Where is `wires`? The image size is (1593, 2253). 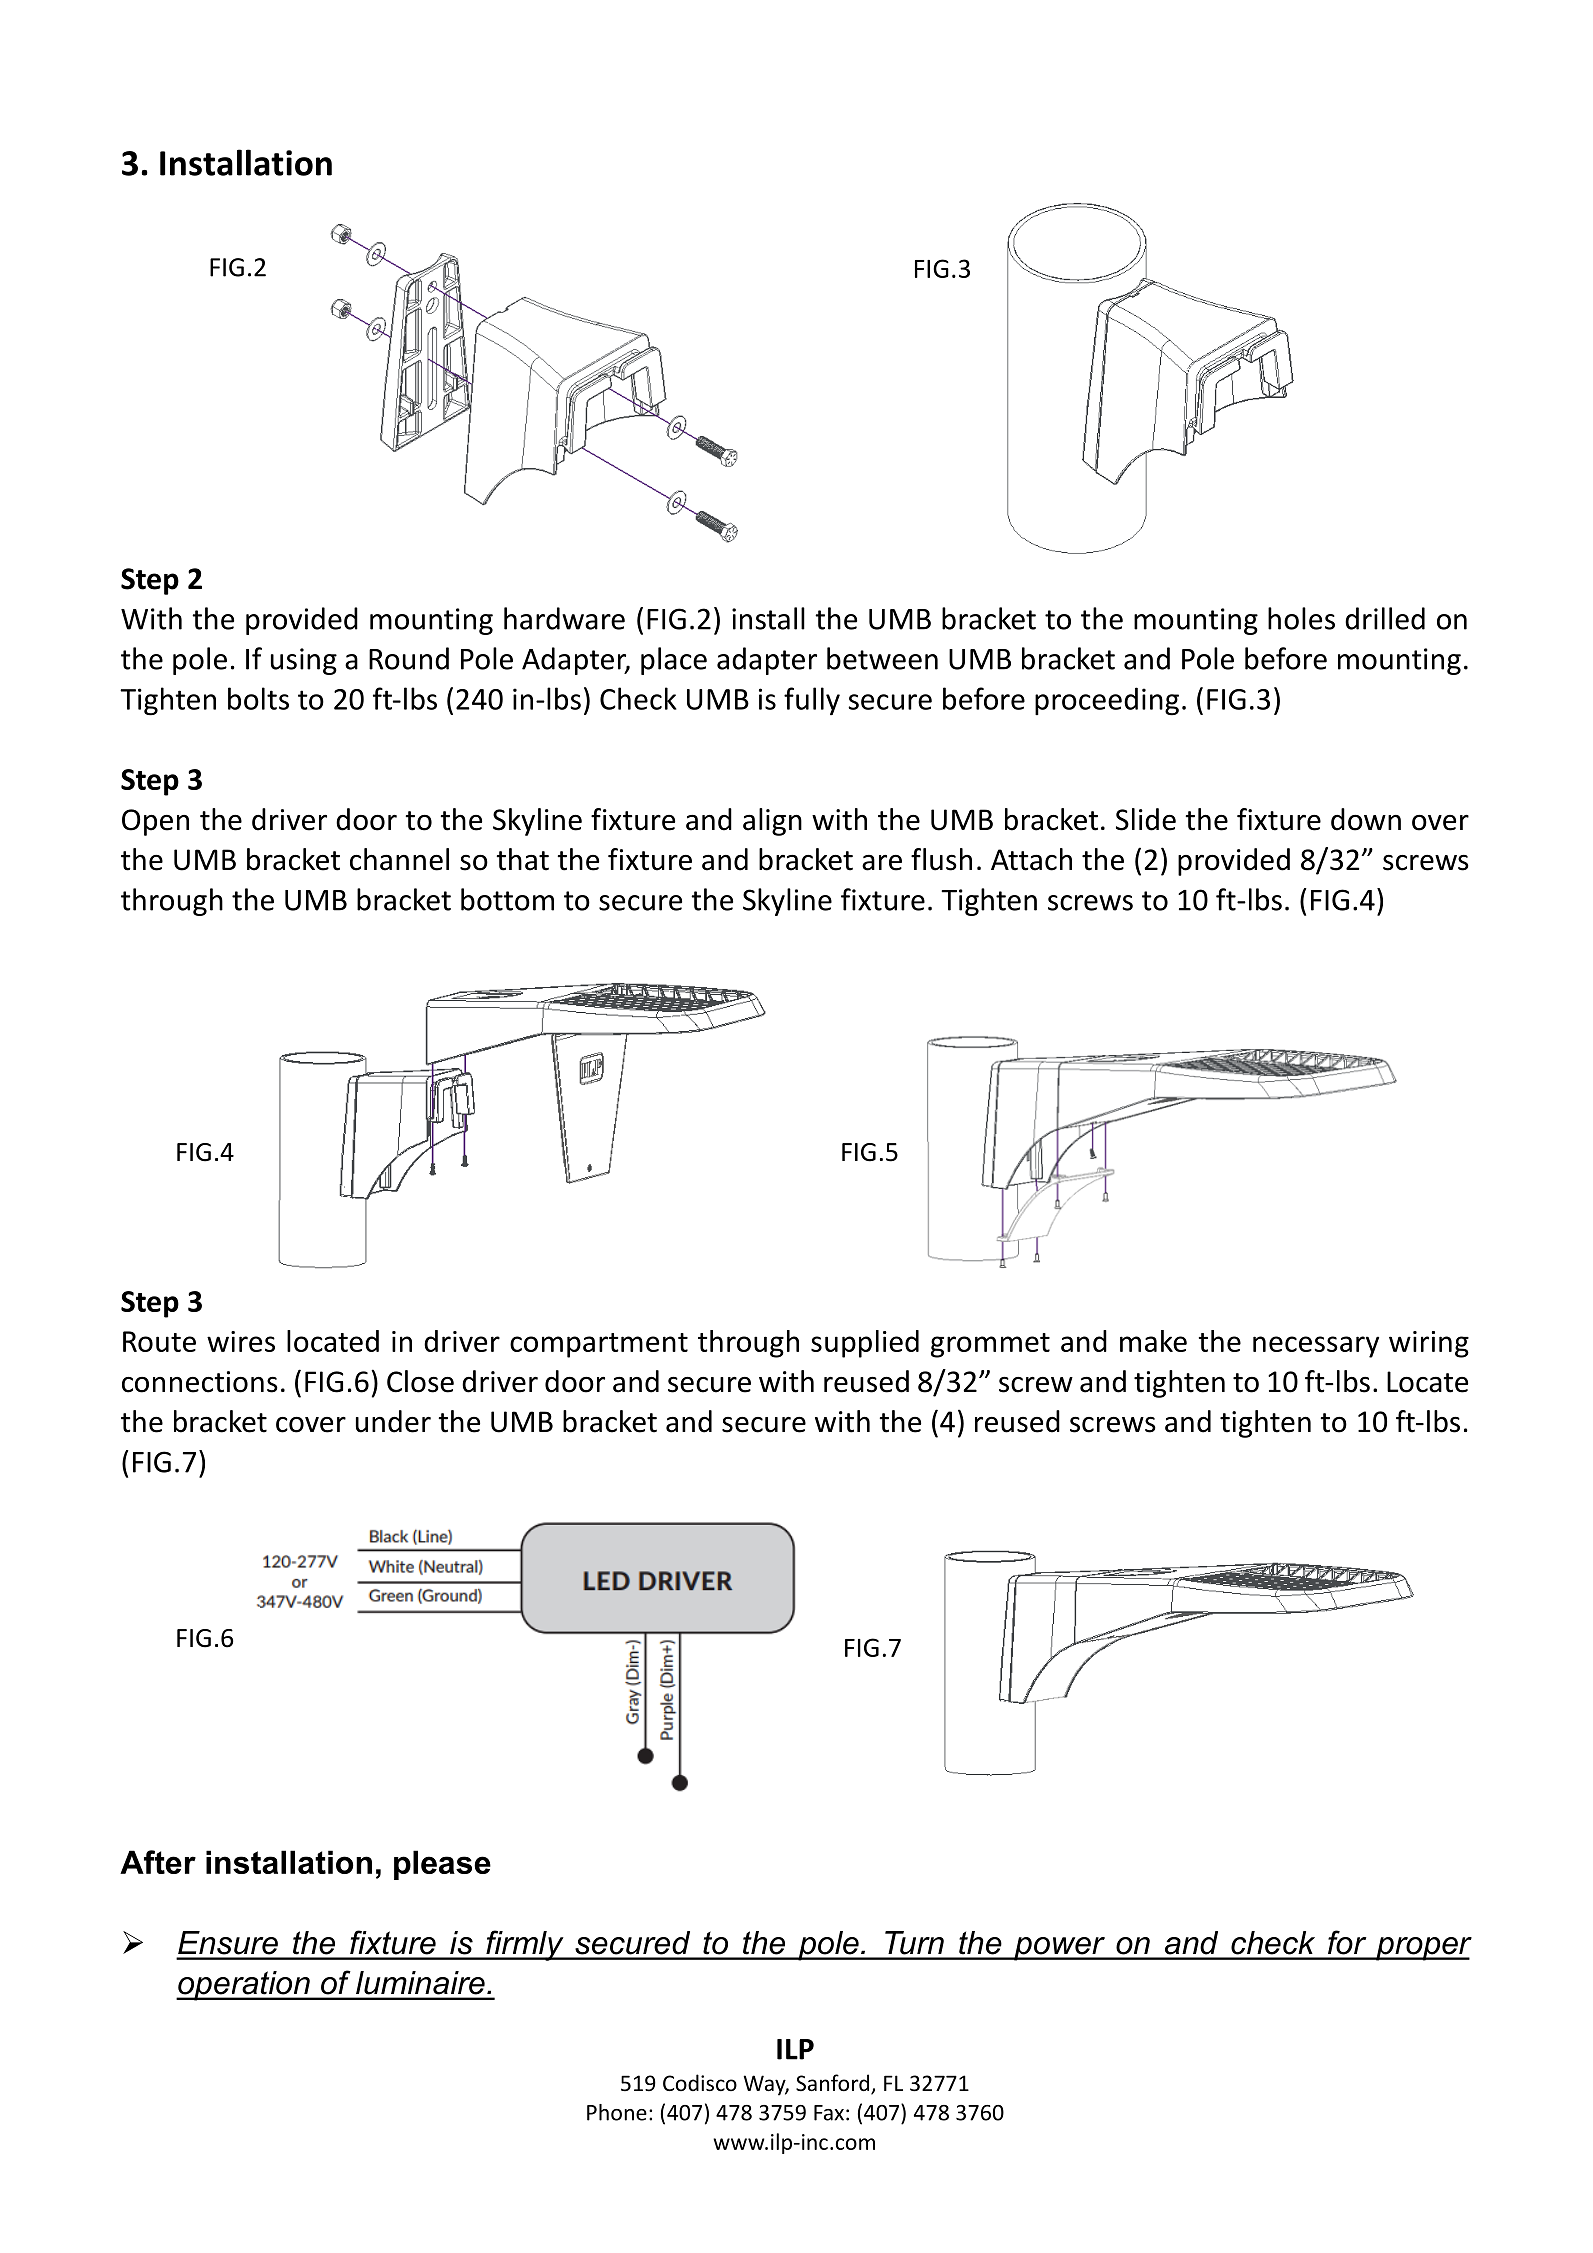 wires is located at coordinates (241, 1341).
